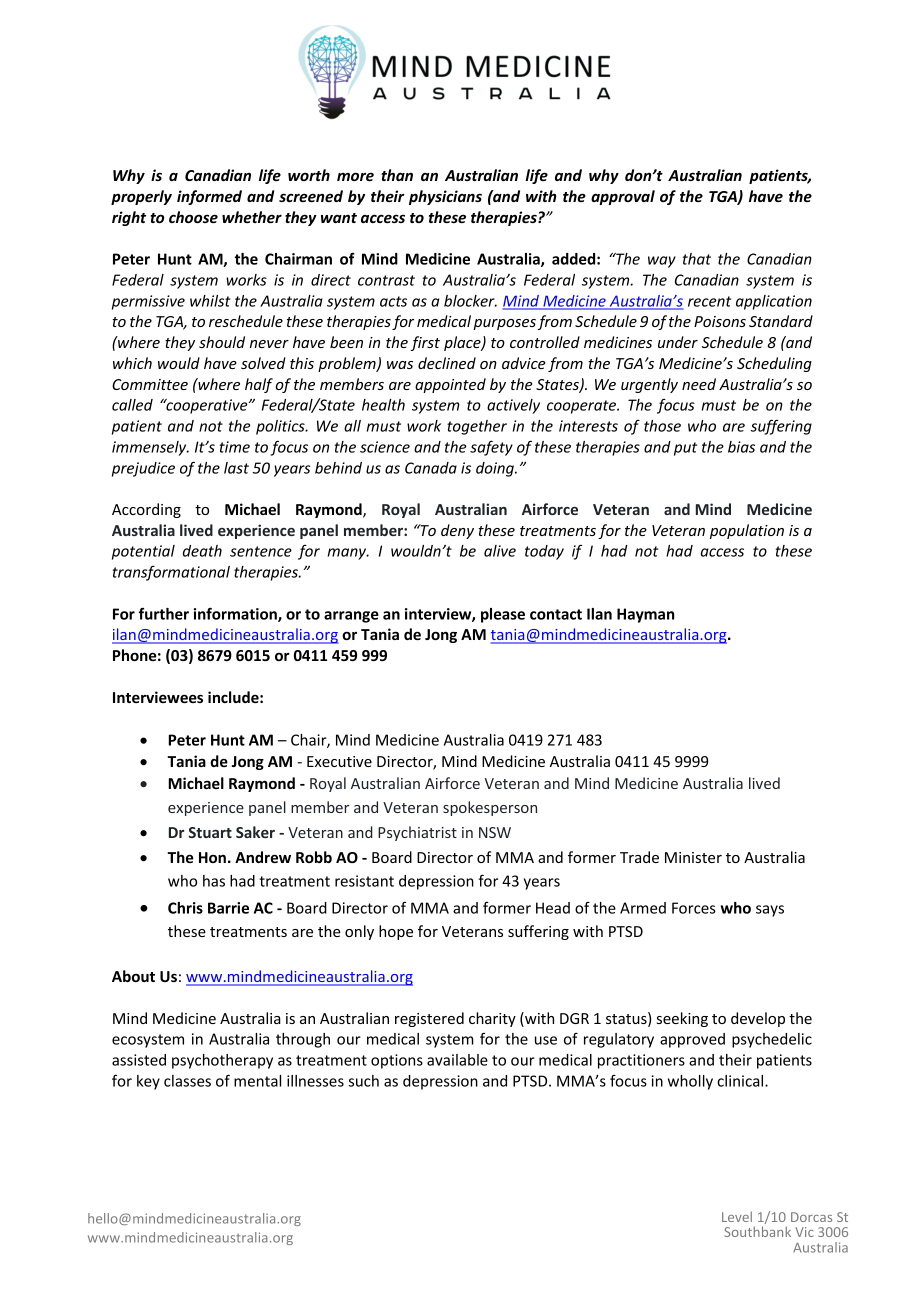 Image resolution: width=924 pixels, height=1308 pixels. What do you see at coordinates (697, 259) in the image?
I see `that` at bounding box center [697, 259].
